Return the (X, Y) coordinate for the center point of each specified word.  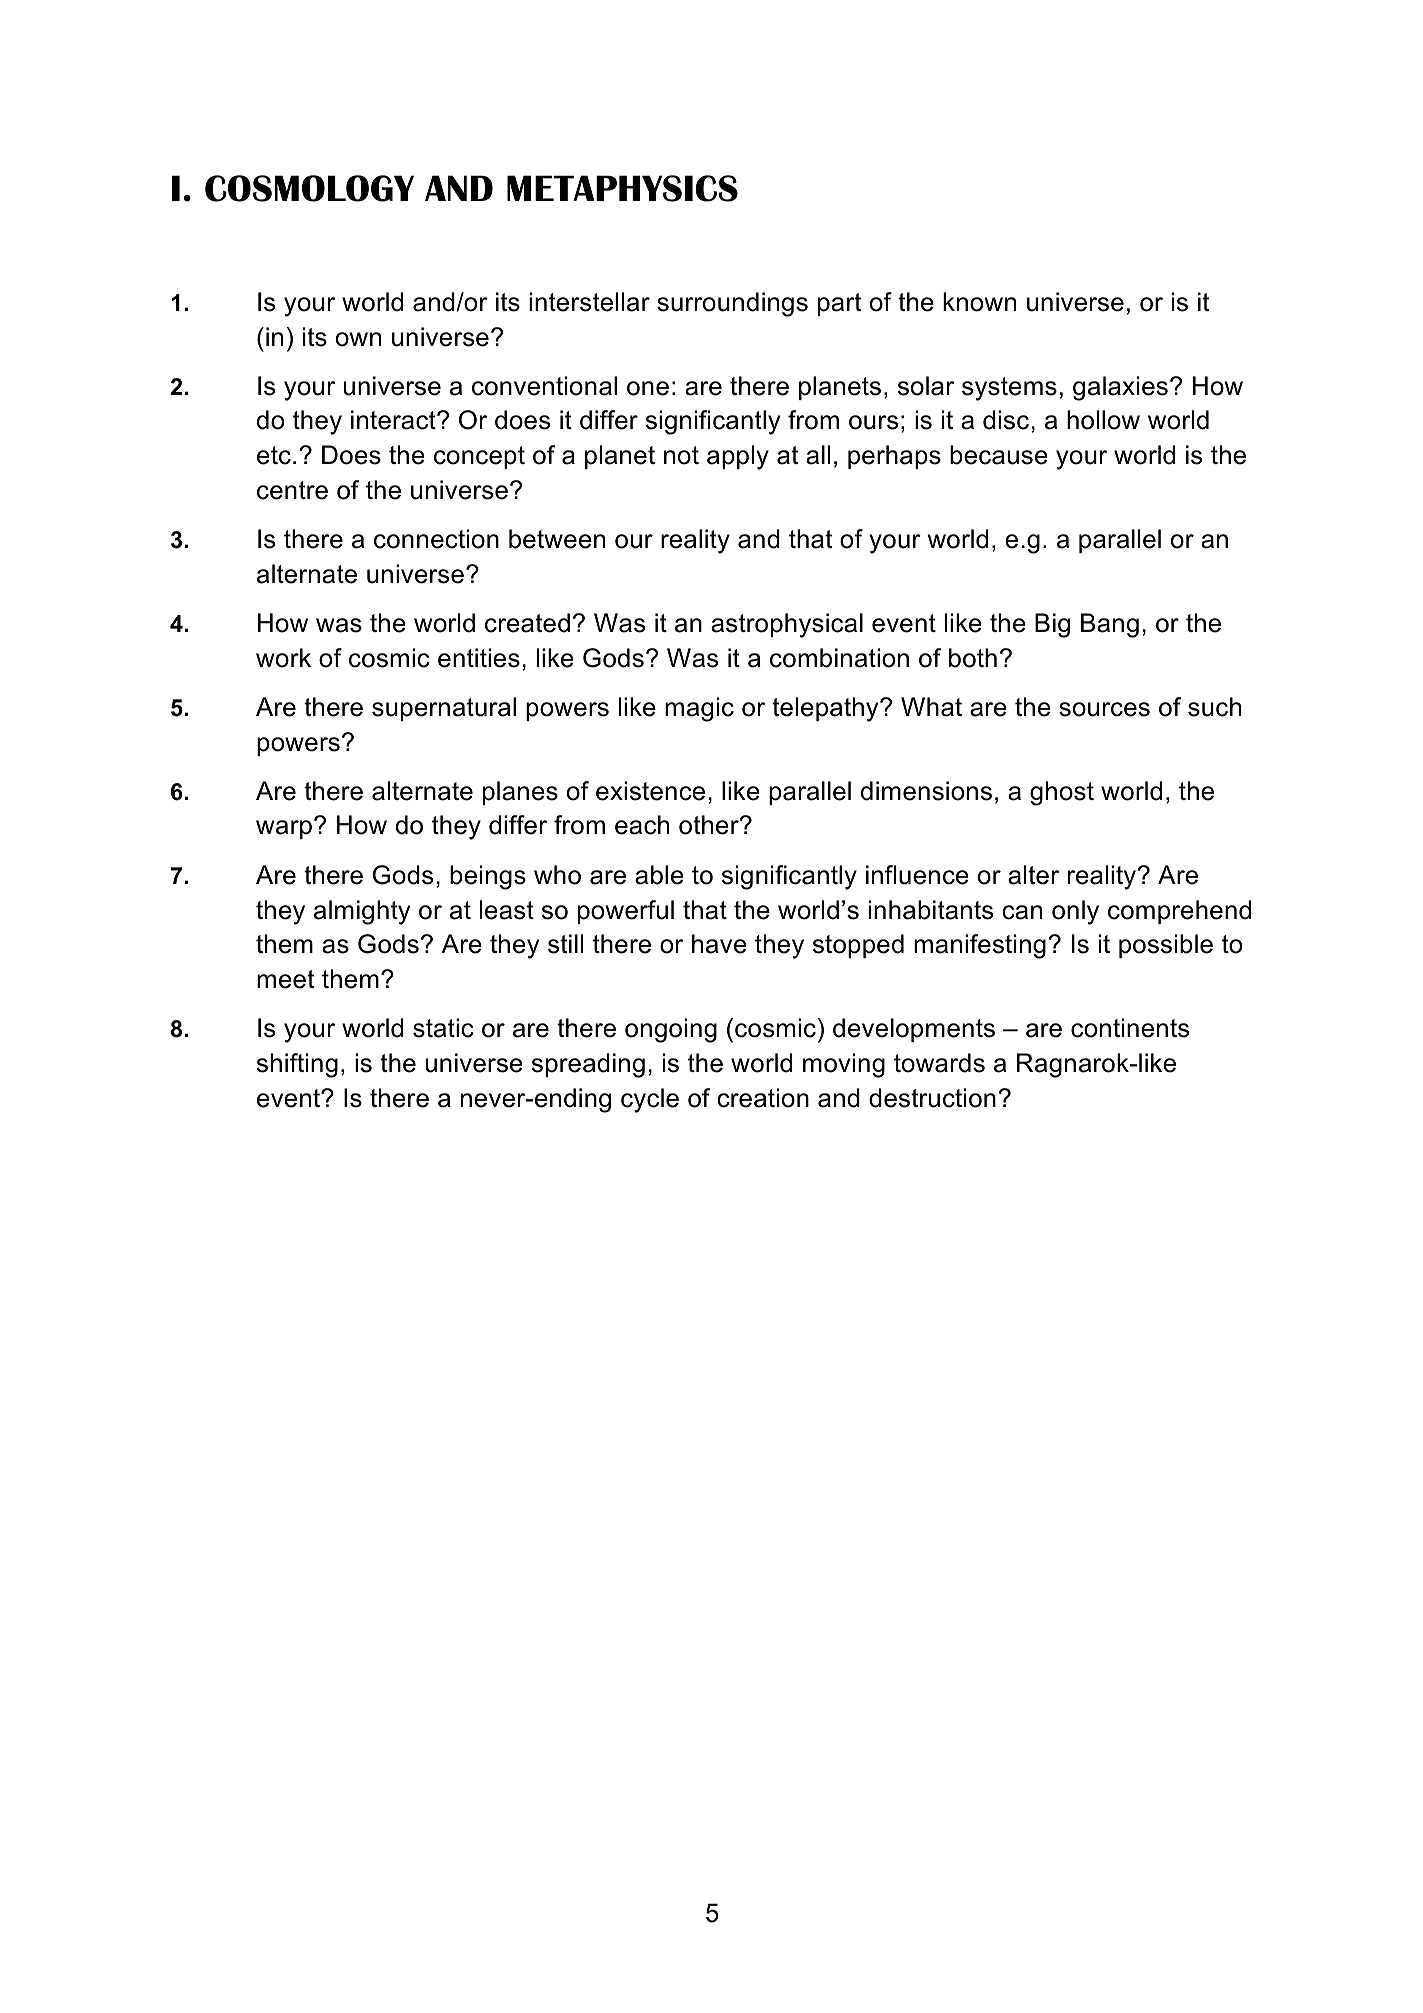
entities (479, 658)
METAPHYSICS (622, 188)
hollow (1103, 420)
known (979, 302)
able (659, 875)
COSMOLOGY (309, 188)
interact (394, 420)
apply (738, 457)
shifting (297, 1065)
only (1075, 912)
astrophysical (787, 625)
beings (488, 877)
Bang (1110, 625)
